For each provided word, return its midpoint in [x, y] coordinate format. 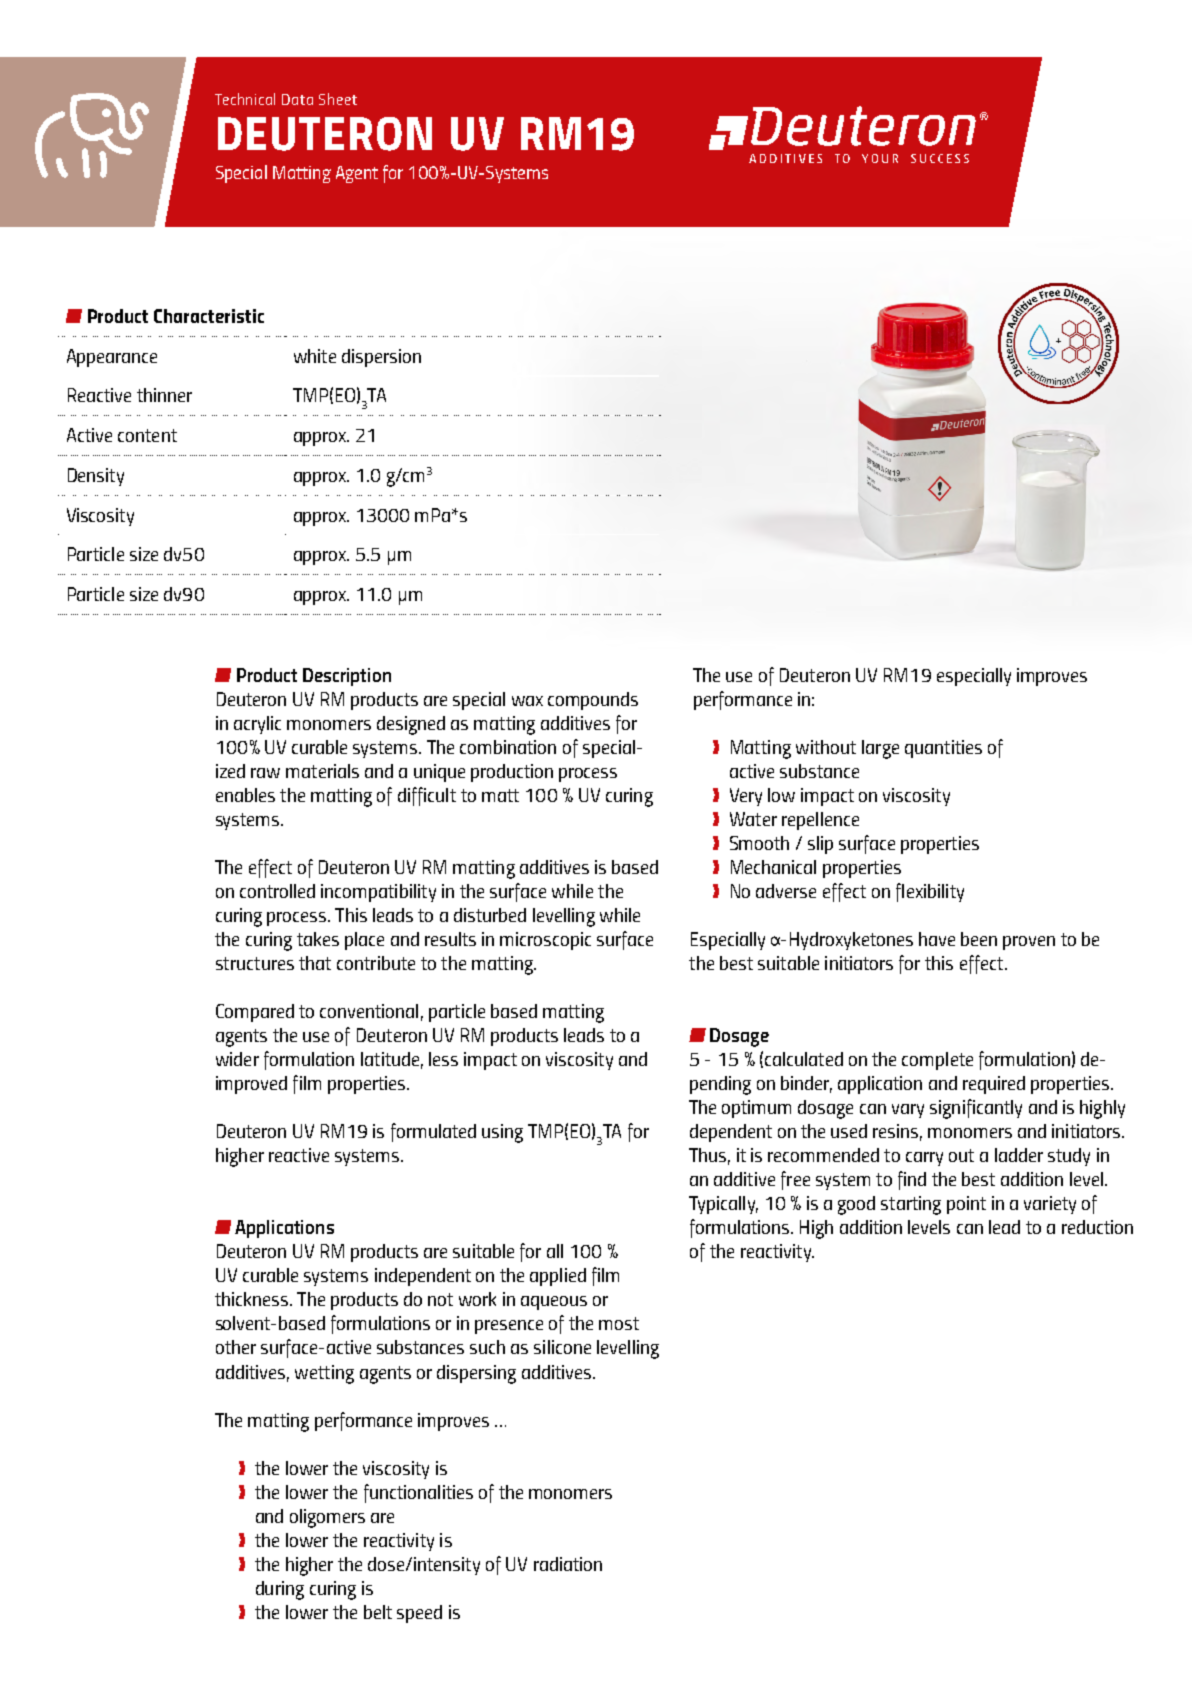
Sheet [338, 99]
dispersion [381, 358]
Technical [245, 99]
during [280, 1590]
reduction [1097, 1227]
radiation [568, 1564]
